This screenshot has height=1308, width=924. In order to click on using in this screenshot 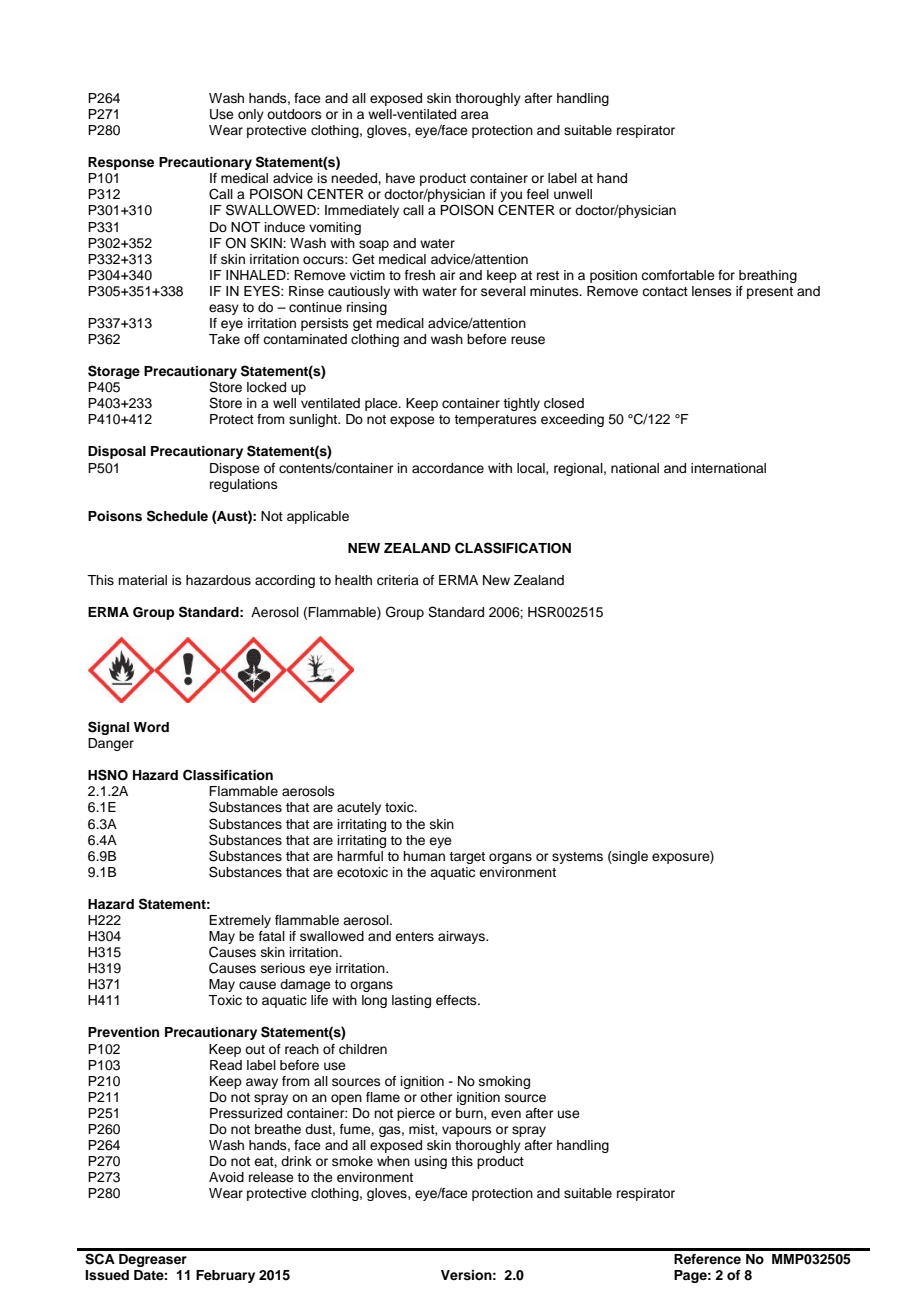, I will do `click(431, 1162)`.
